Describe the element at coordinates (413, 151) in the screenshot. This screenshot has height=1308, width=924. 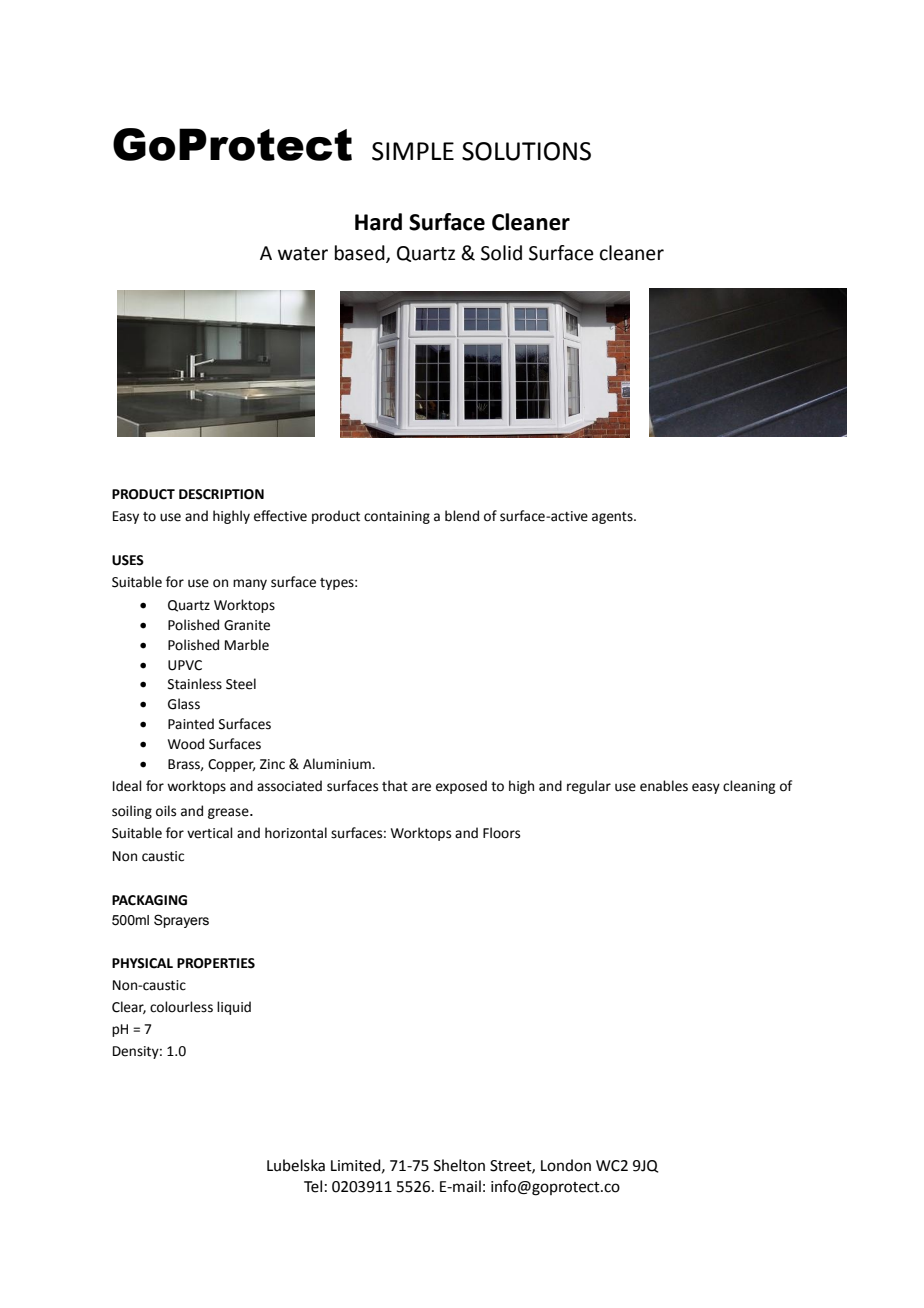
I see `SIMPLE` at that location.
